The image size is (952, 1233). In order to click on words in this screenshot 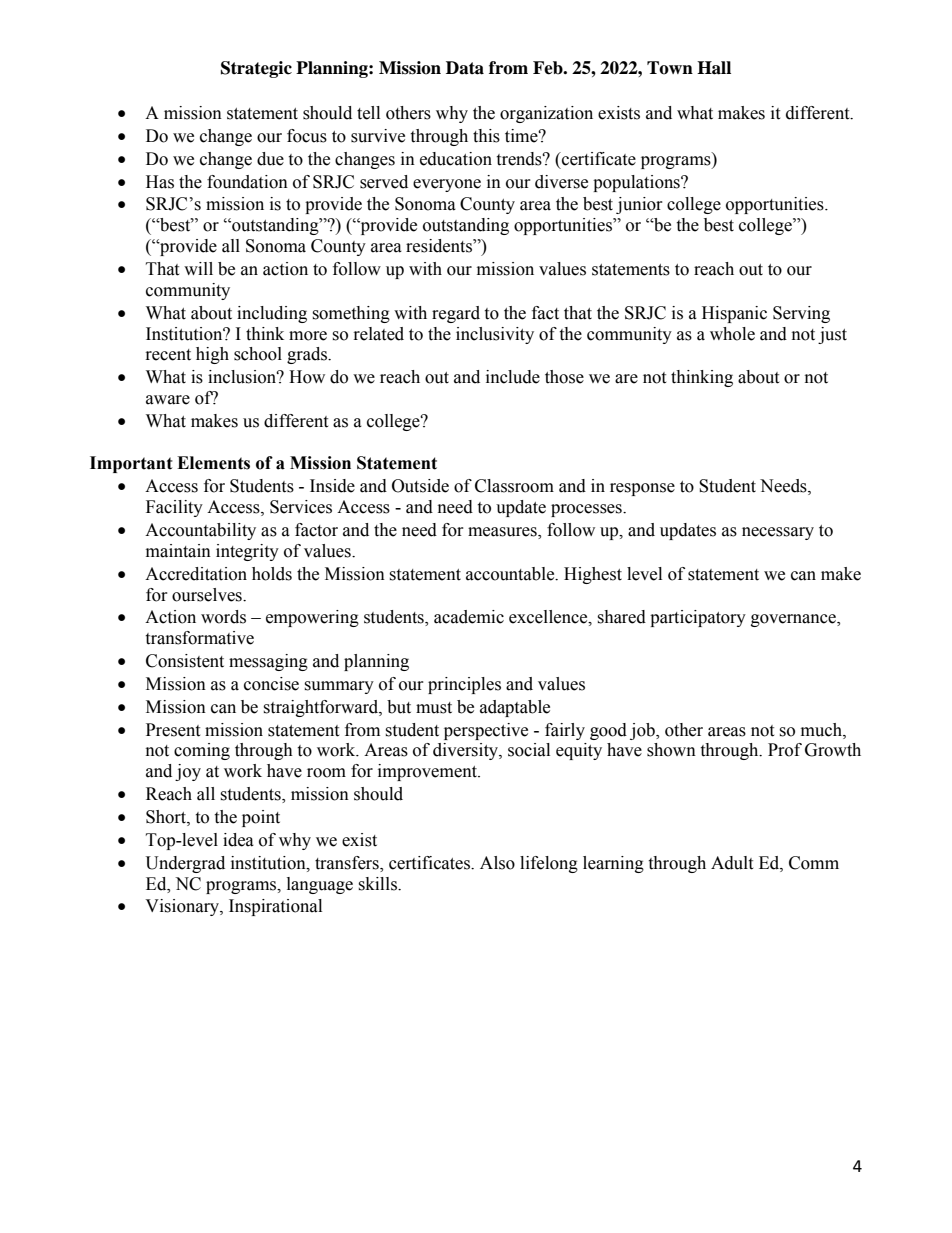, I will do `click(223, 617)`.
